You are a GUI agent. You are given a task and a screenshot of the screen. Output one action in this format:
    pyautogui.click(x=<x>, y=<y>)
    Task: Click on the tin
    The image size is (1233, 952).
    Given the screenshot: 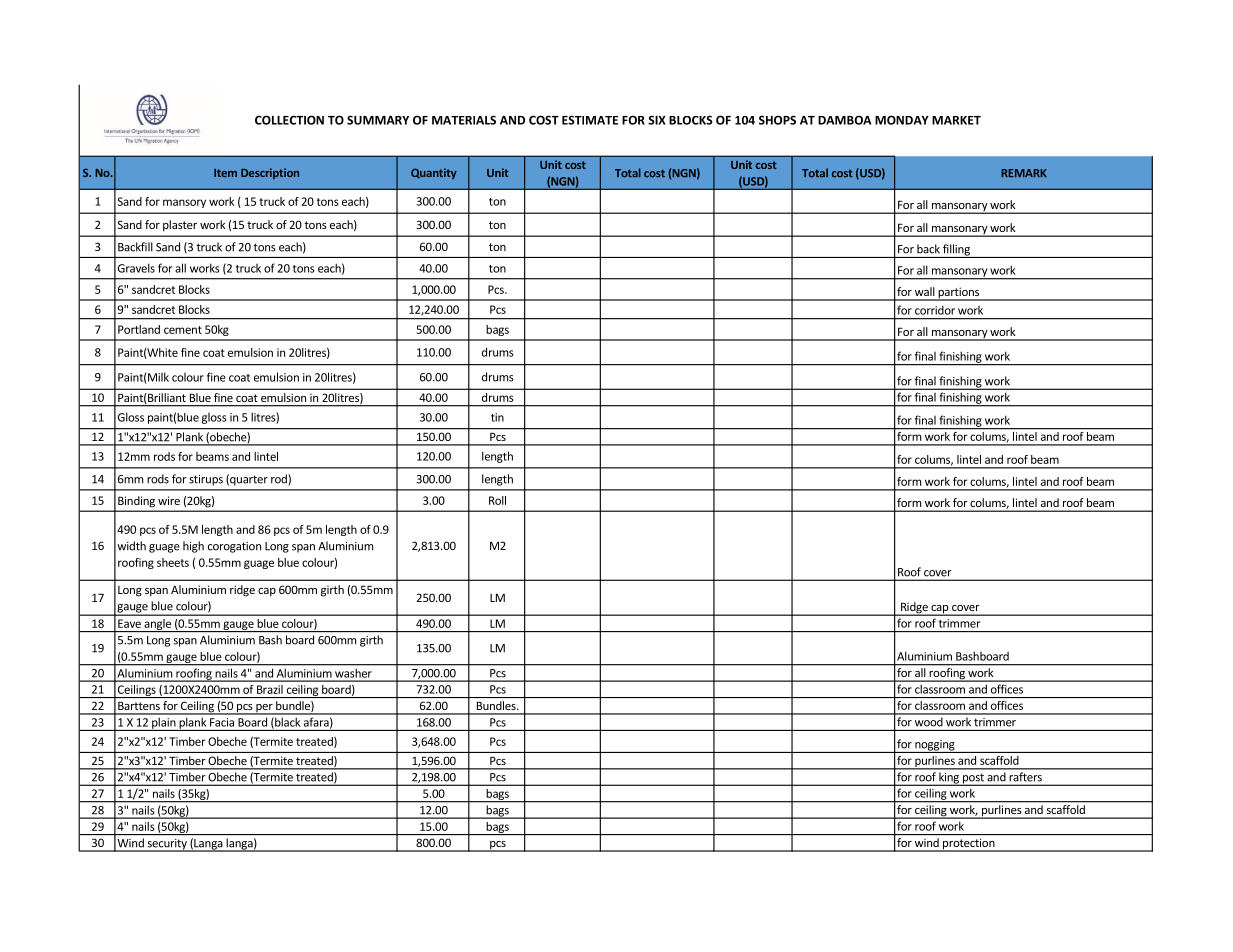 What is the action you would take?
    pyautogui.click(x=497, y=417)
